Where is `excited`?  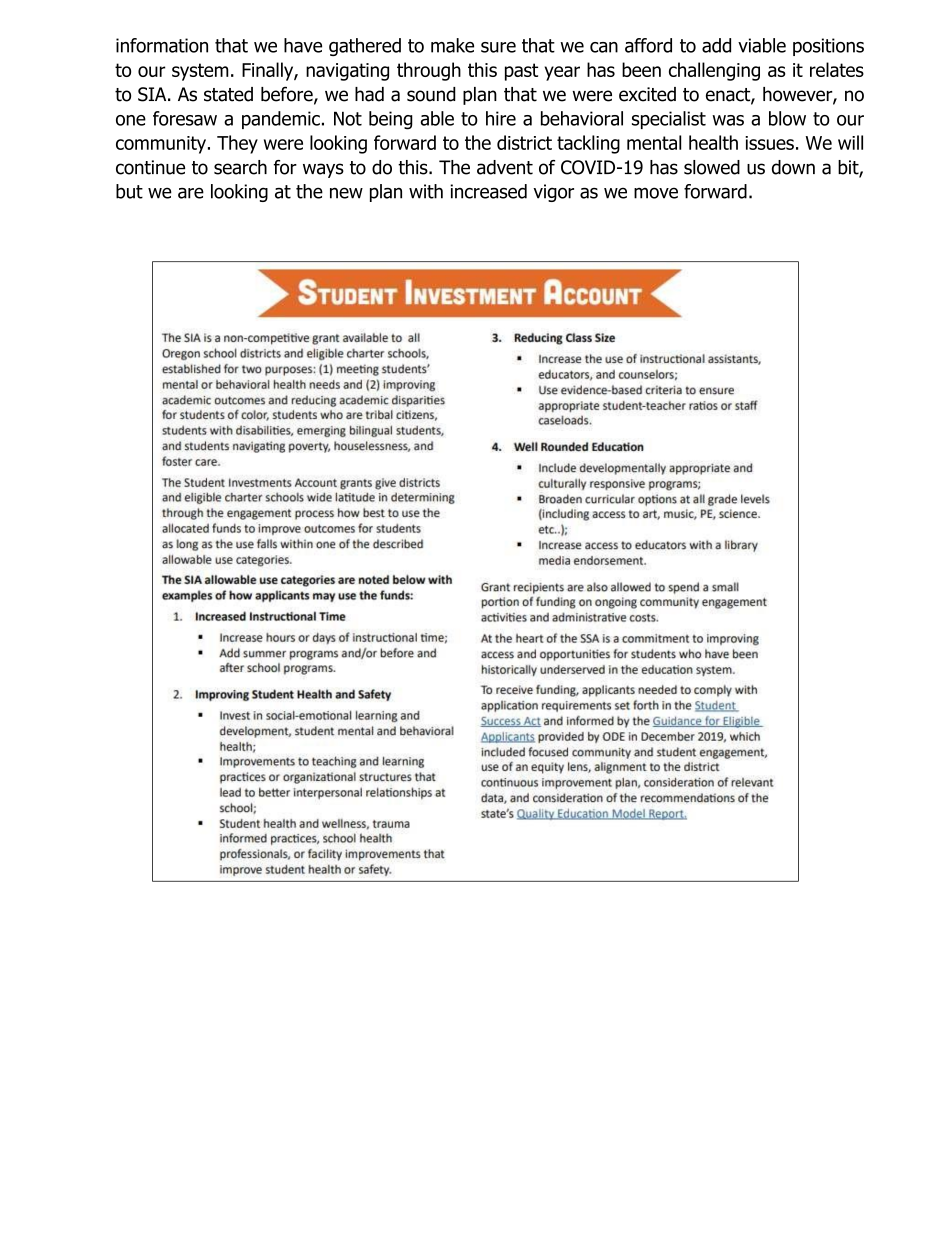 excited is located at coordinates (647, 94).
